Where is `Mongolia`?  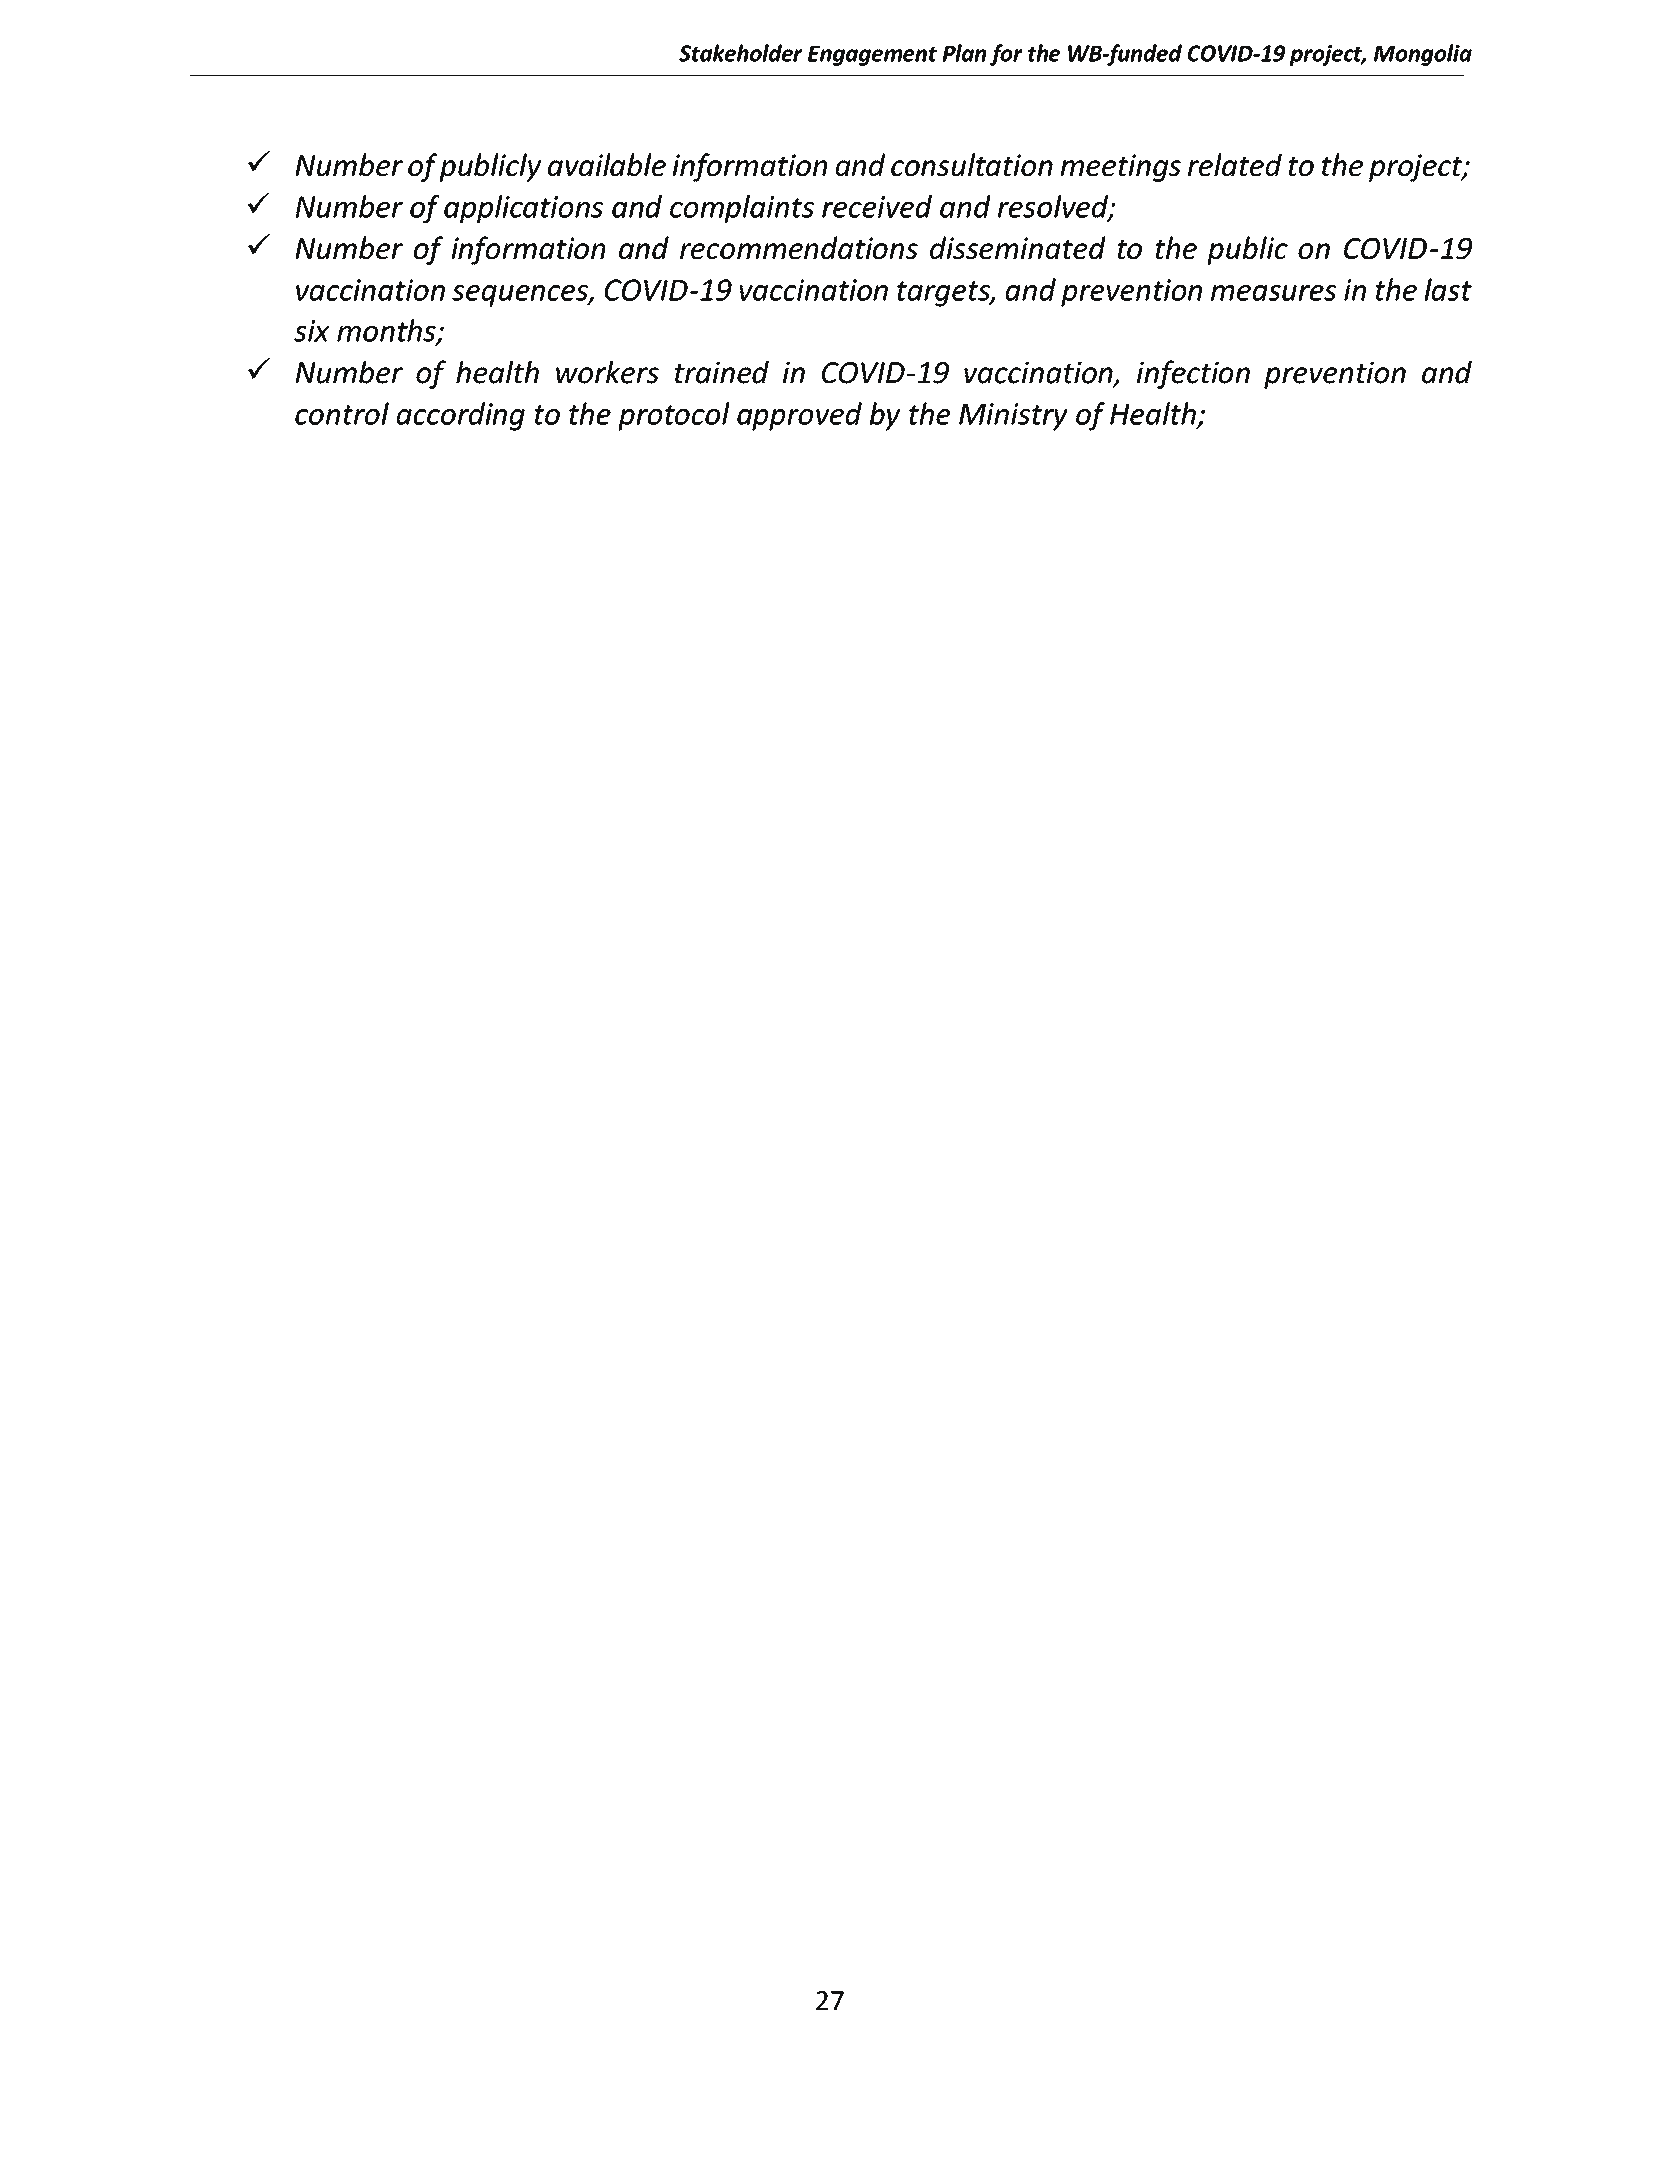 Mongolia is located at coordinates (1423, 55).
